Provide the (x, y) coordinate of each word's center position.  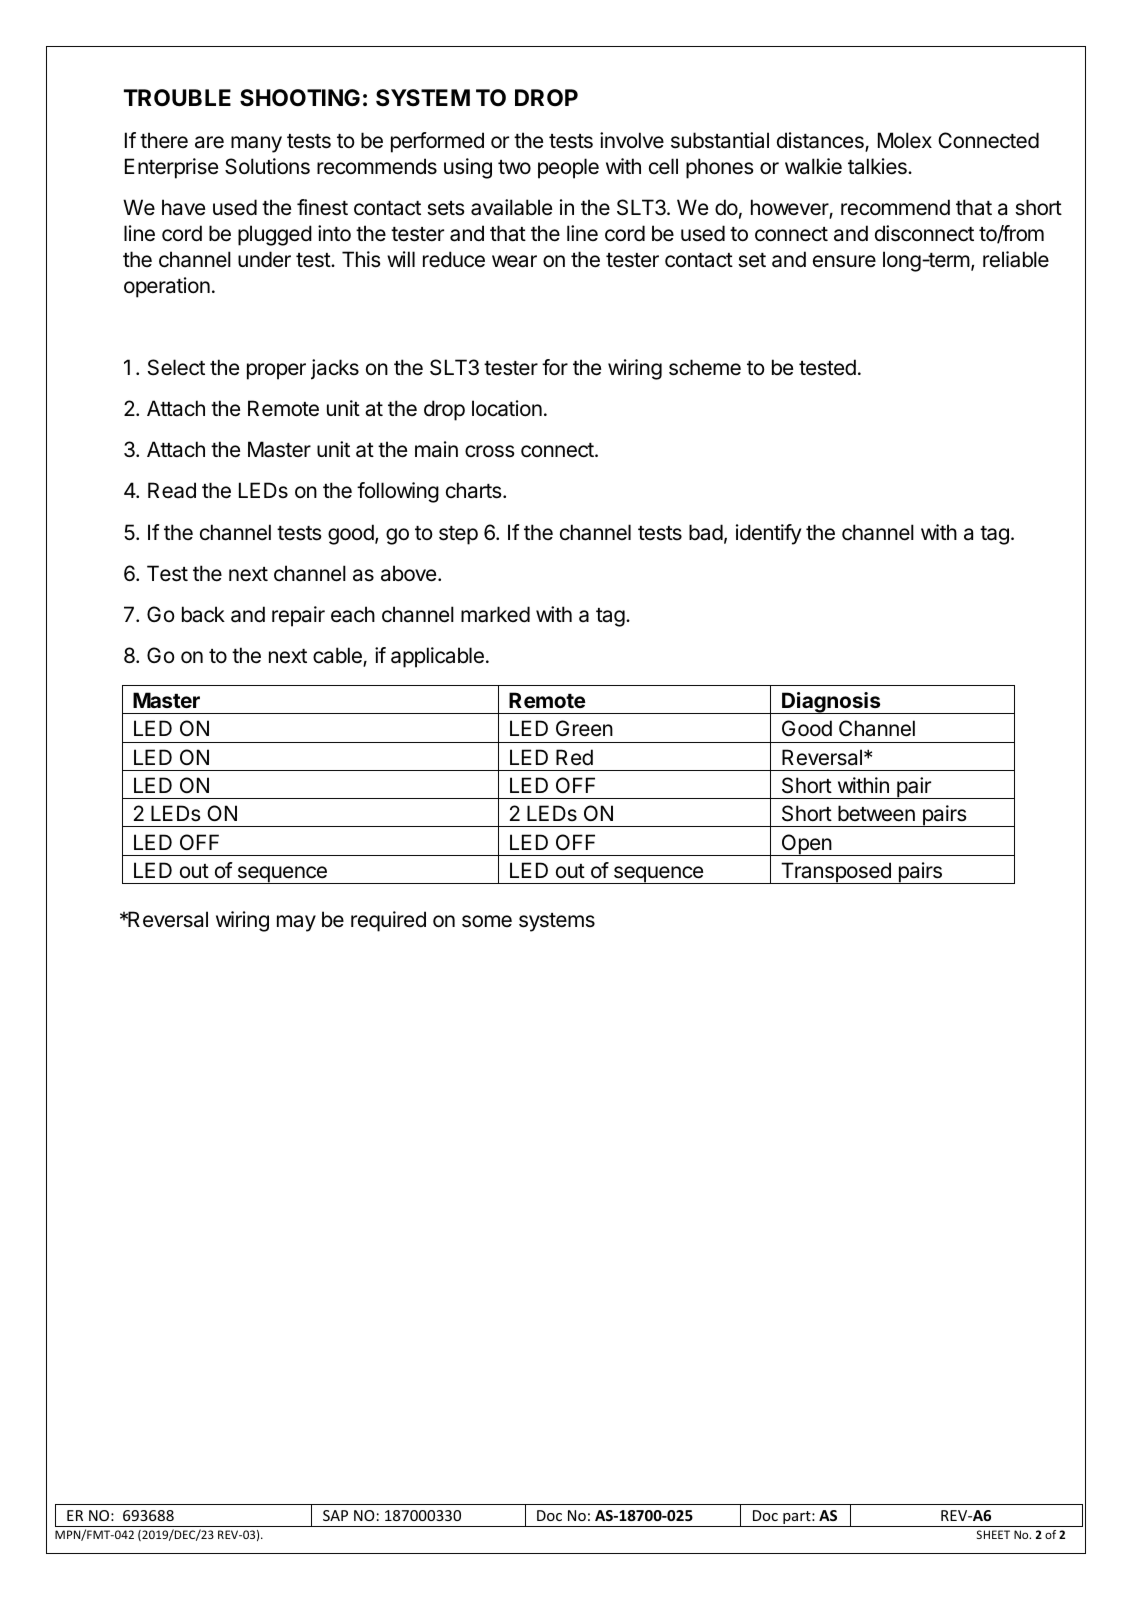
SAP (335, 1515)
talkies (878, 166)
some (487, 921)
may (296, 923)
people (568, 168)
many (256, 144)
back (203, 614)
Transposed (836, 873)
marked (495, 614)
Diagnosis (831, 703)
